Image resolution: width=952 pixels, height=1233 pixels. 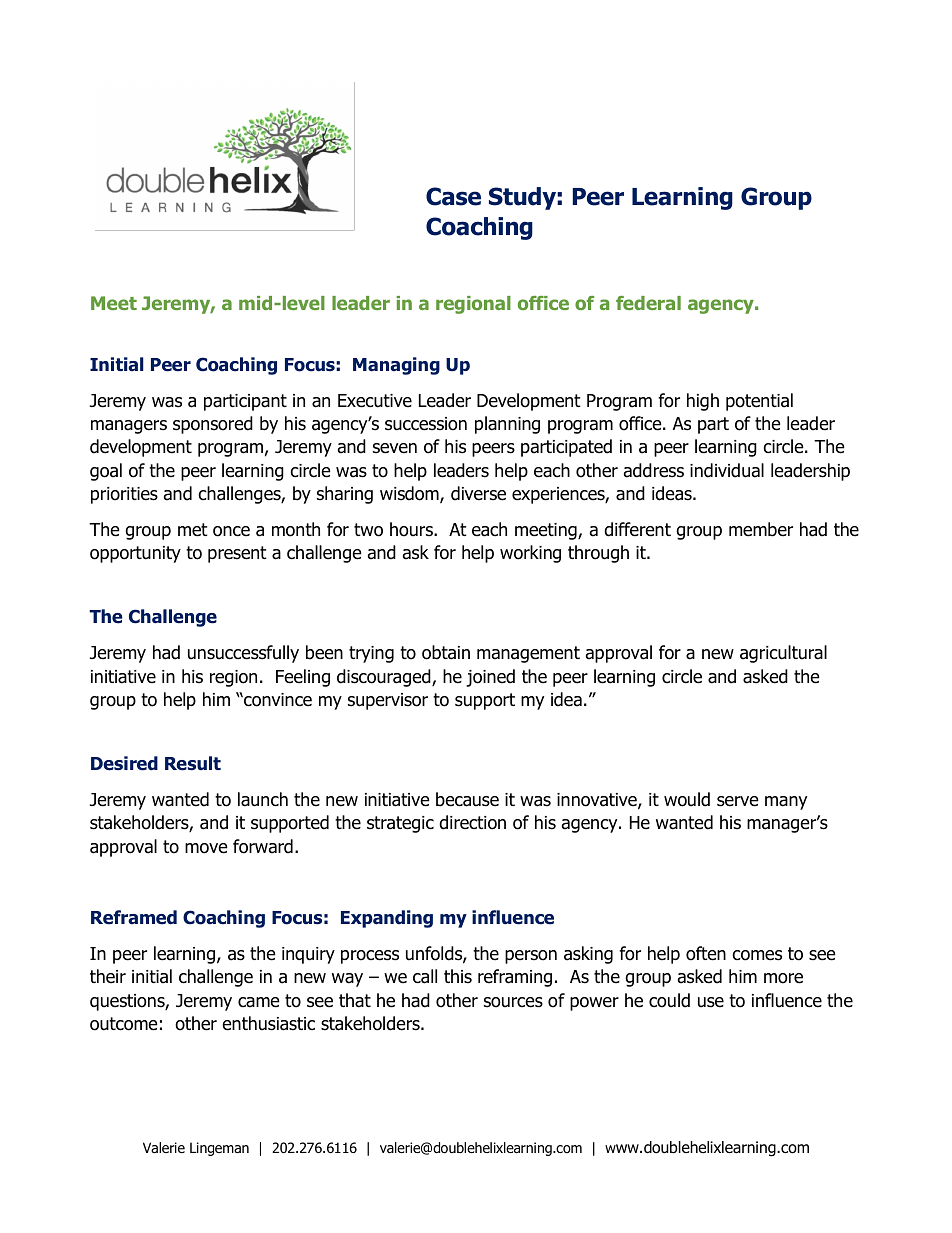 I want to click on Case, so click(x=453, y=196).
